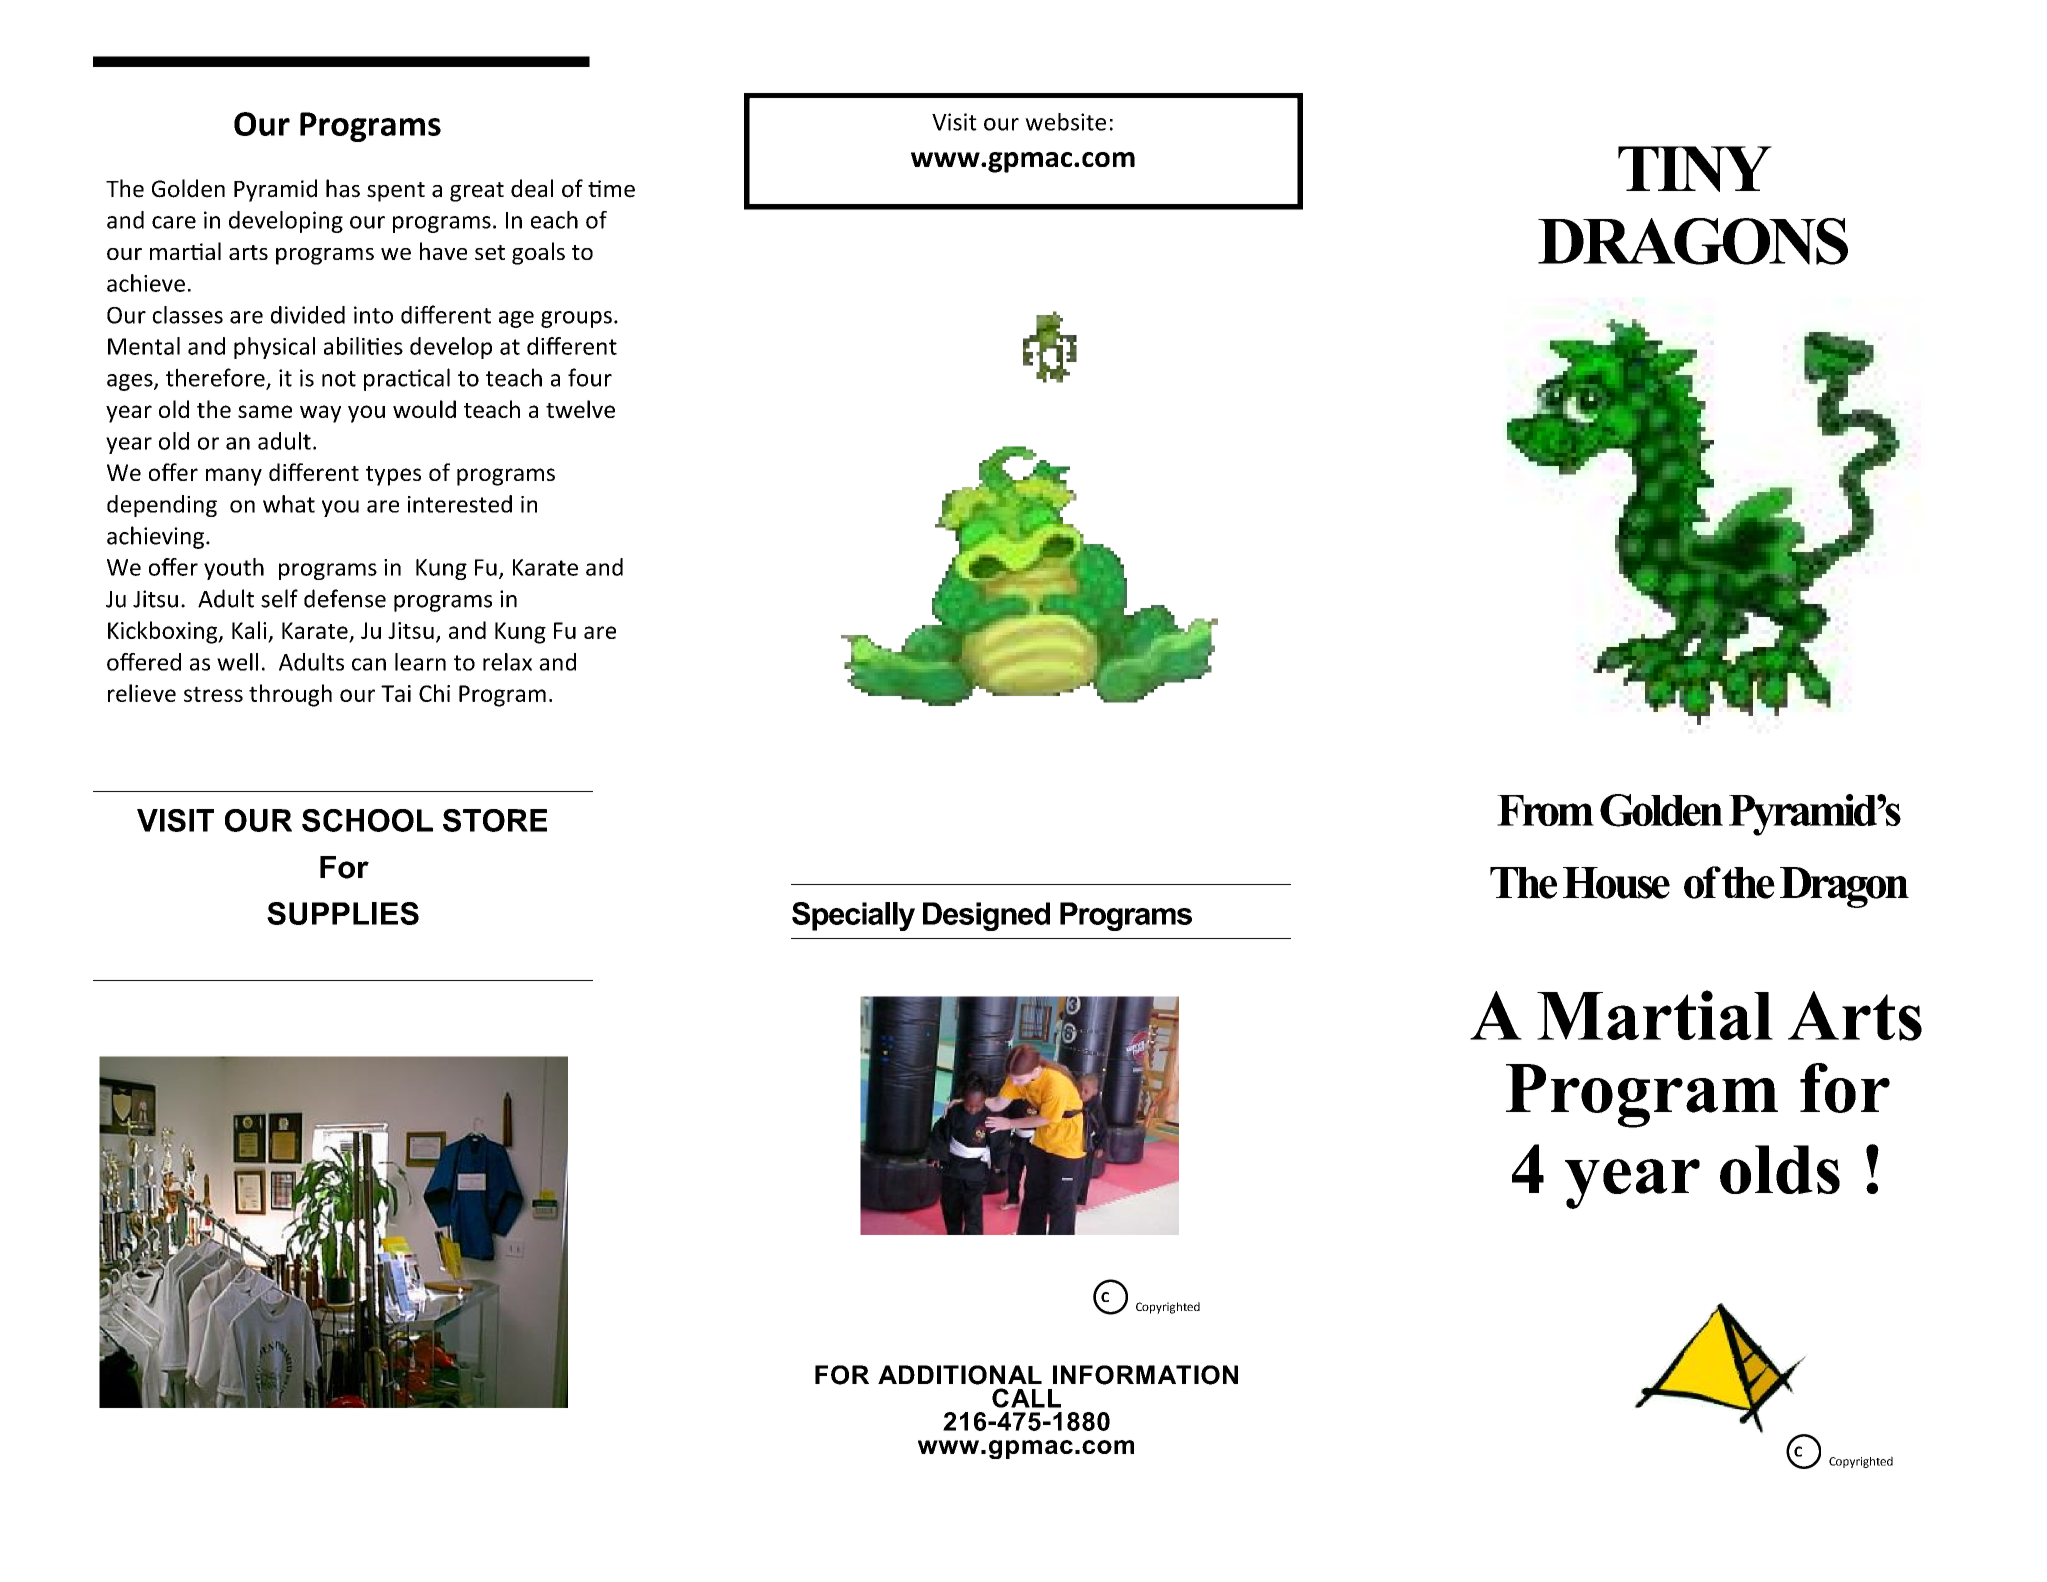 The height and width of the screenshot is (1582, 2047). Describe the element at coordinates (960, 1375) in the screenshot. I see `ADDITIONAL` at that location.
